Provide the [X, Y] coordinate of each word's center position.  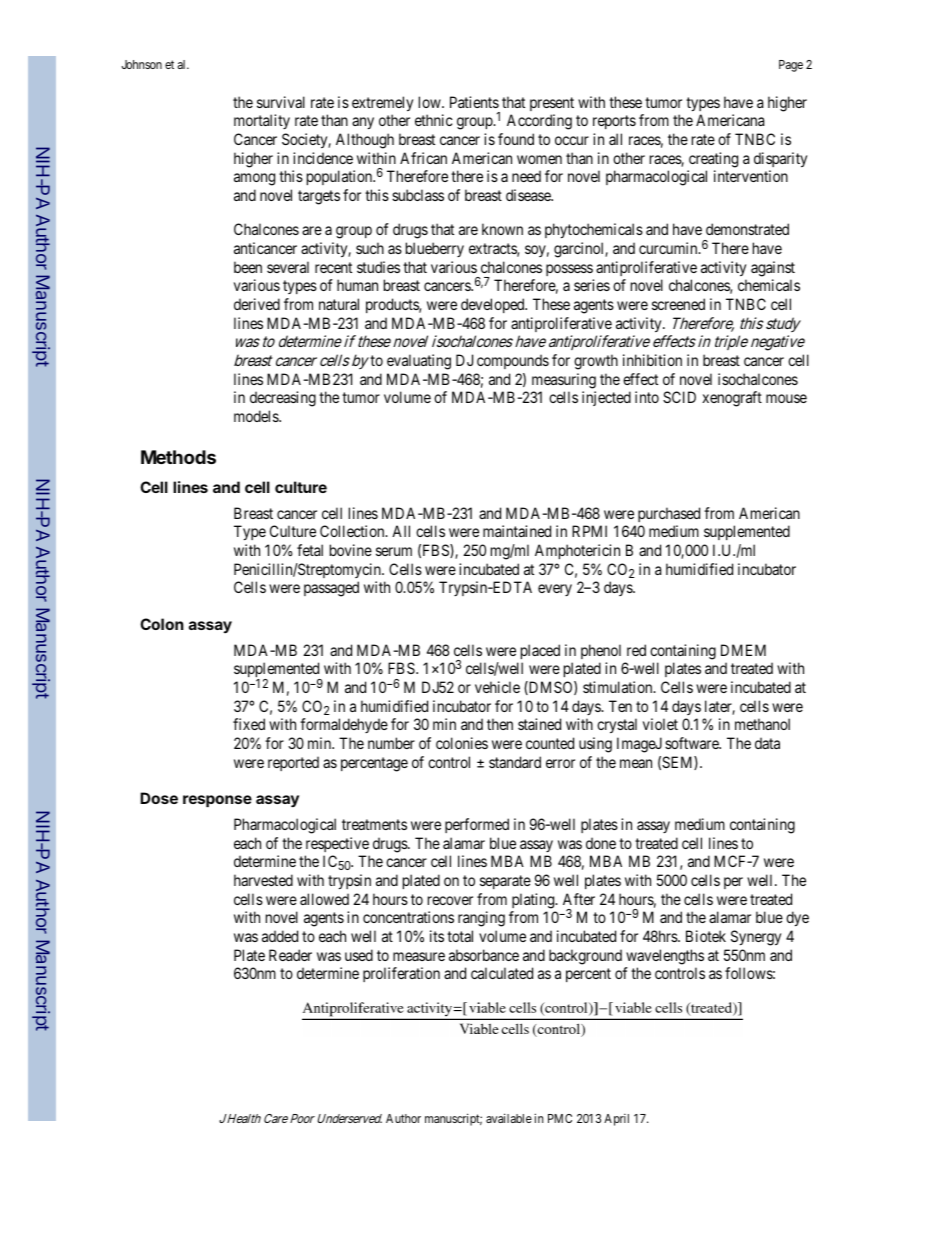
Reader [290, 955]
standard [515, 762]
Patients [474, 102]
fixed [249, 724]
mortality [262, 121]
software [693, 743]
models [257, 416]
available [509, 1118]
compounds [513, 361]
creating [713, 160]
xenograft [732, 399]
